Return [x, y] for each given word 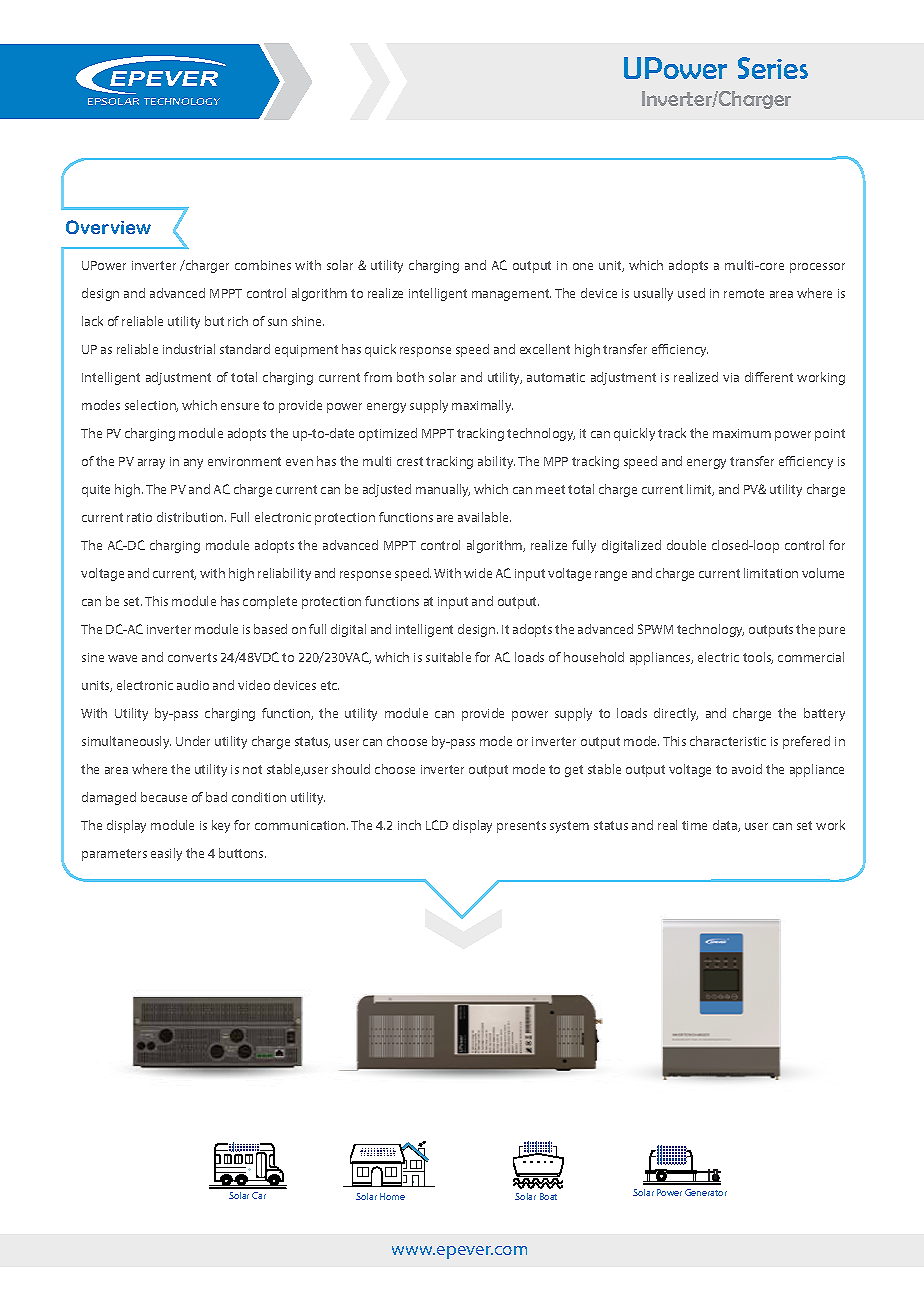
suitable [448, 657]
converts [192, 657]
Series [773, 68]
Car [259, 1195]
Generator [706, 1192]
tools [758, 658]
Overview [108, 227]
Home [392, 1196]
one [583, 266]
